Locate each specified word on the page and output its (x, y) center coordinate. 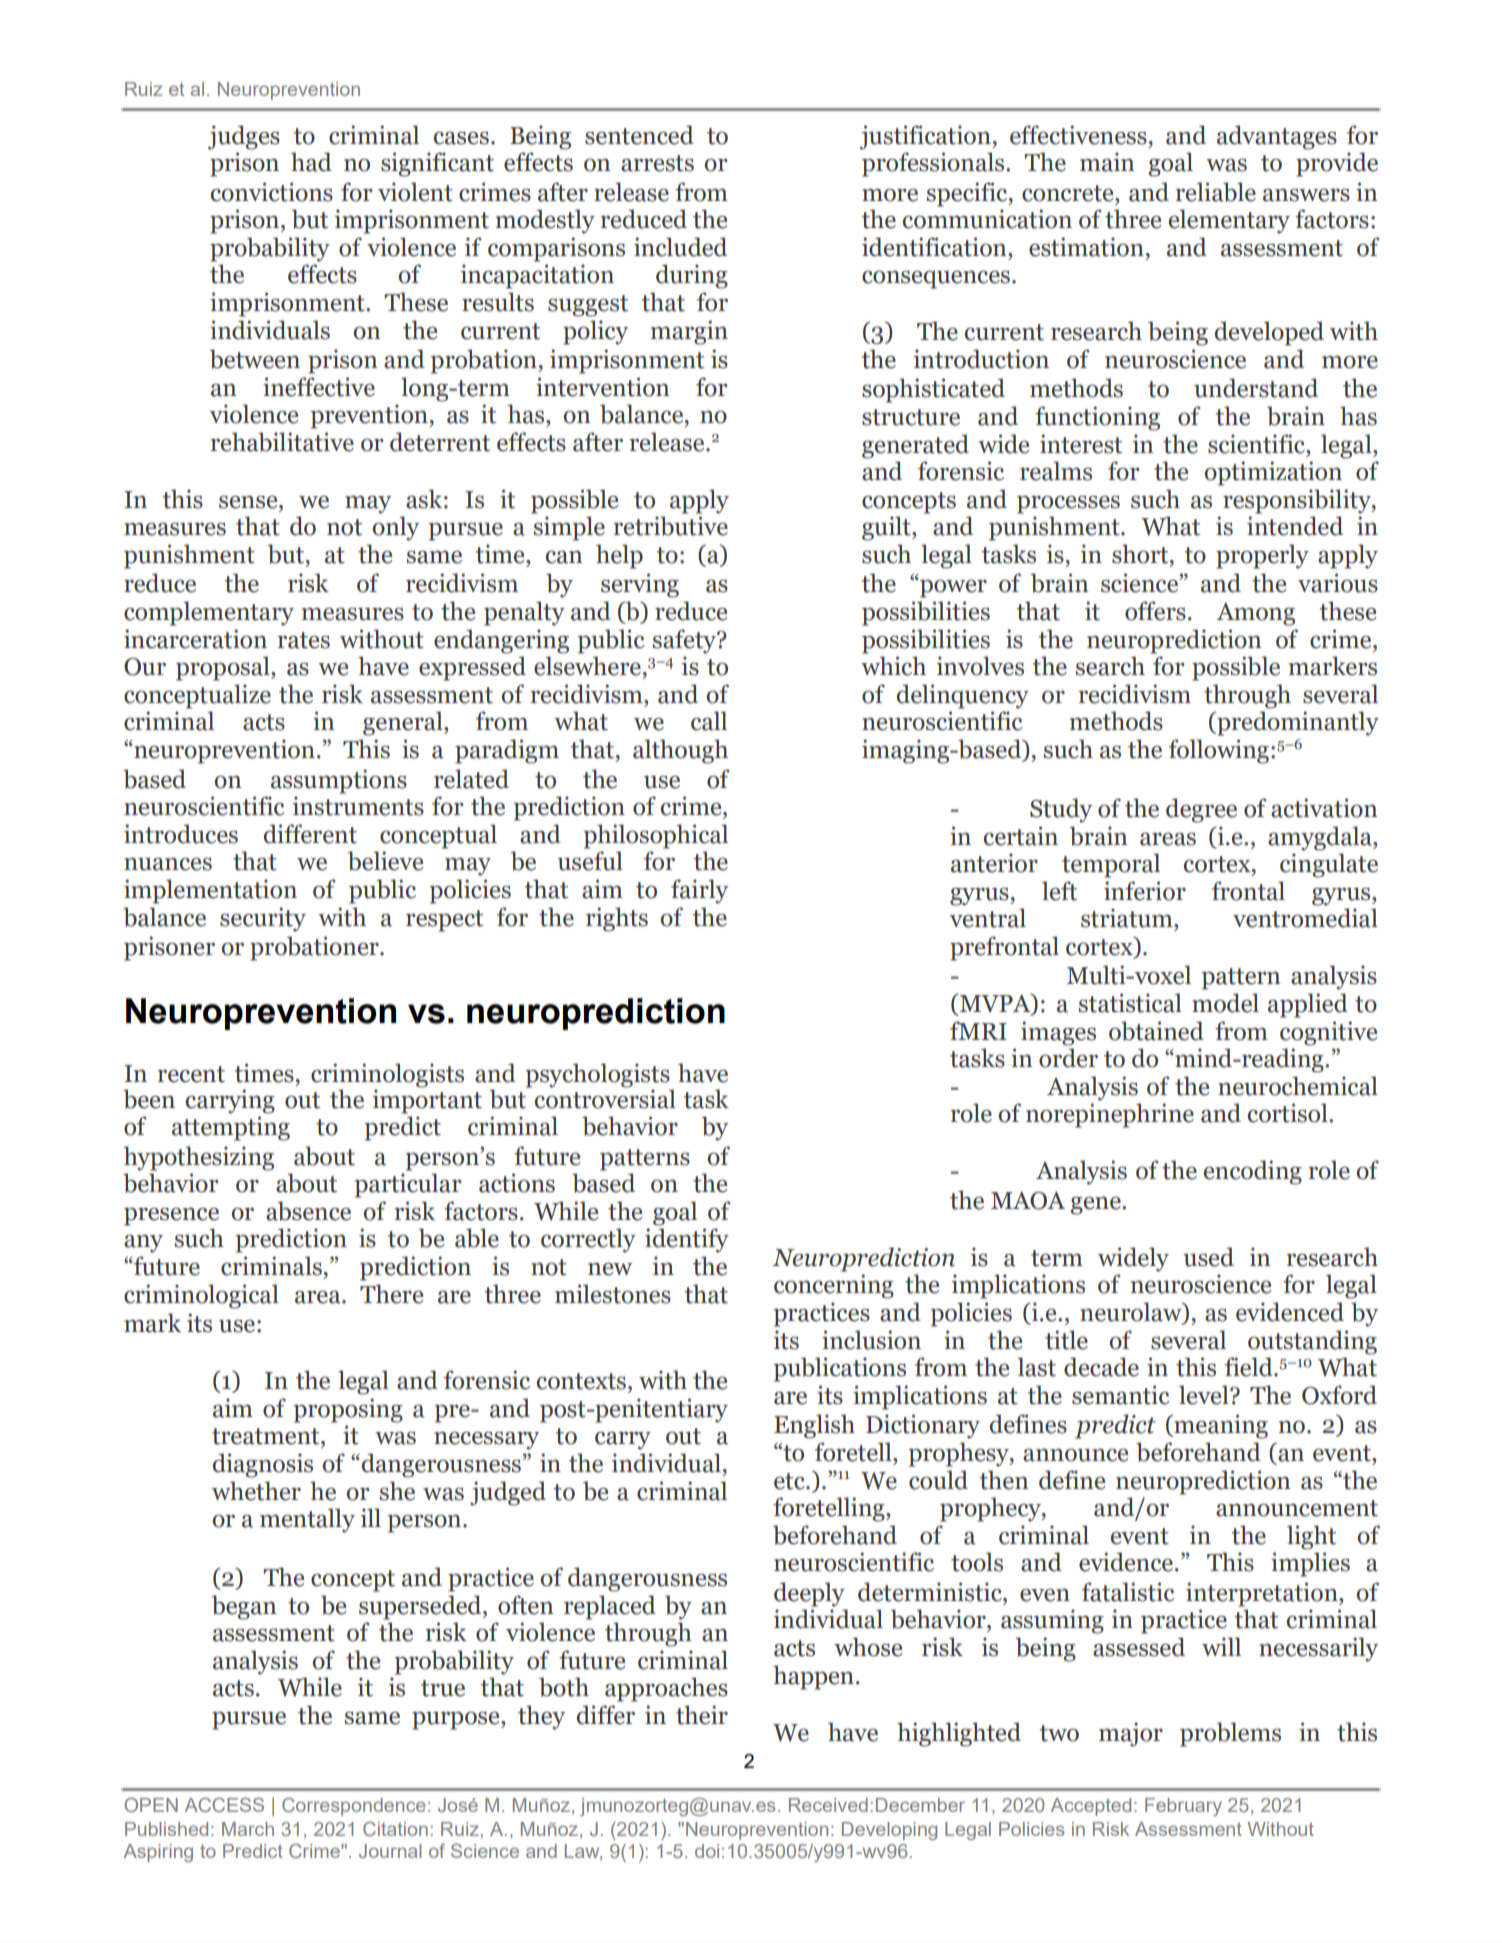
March (248, 1829)
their (702, 1715)
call (709, 721)
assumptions (339, 781)
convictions (272, 192)
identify (687, 1240)
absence (308, 1211)
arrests (657, 163)
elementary (1229, 221)
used (1208, 1257)
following (1219, 751)
